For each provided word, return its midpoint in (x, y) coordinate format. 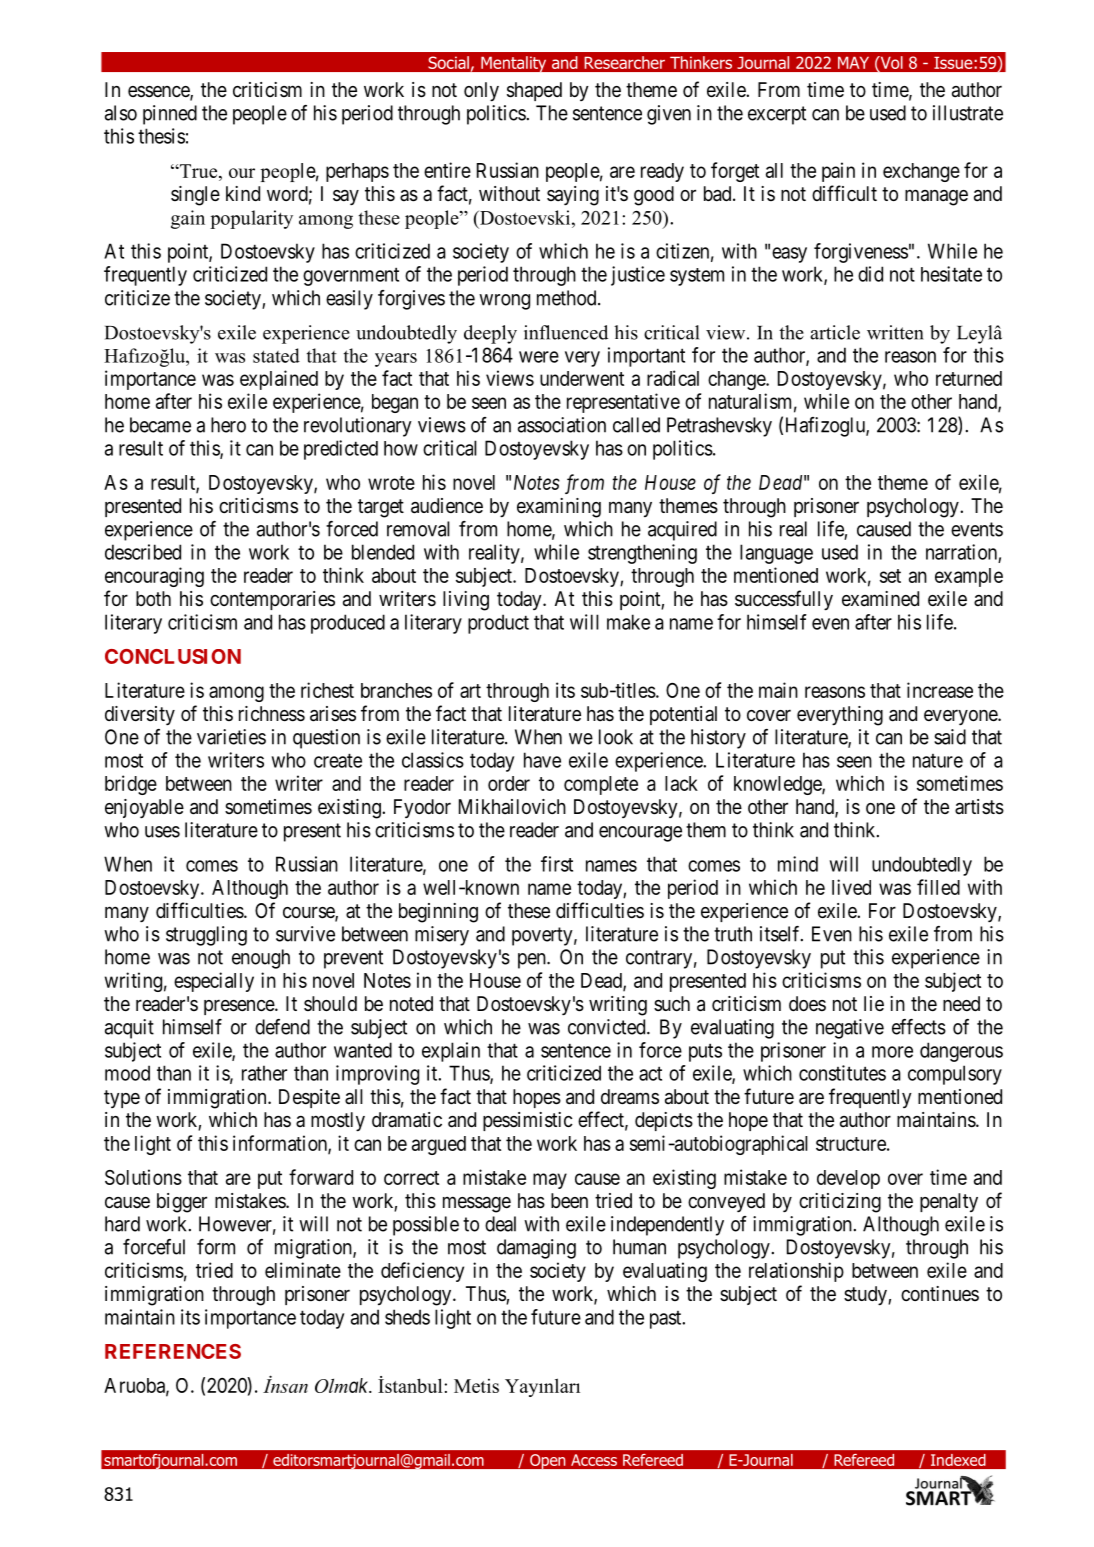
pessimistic (528, 1121)
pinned (170, 115)
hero (228, 425)
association (562, 425)
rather (264, 1073)
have (542, 760)
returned (969, 378)
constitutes (842, 1073)
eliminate (303, 1270)
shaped (534, 91)
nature (938, 761)
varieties (231, 737)
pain (838, 172)
